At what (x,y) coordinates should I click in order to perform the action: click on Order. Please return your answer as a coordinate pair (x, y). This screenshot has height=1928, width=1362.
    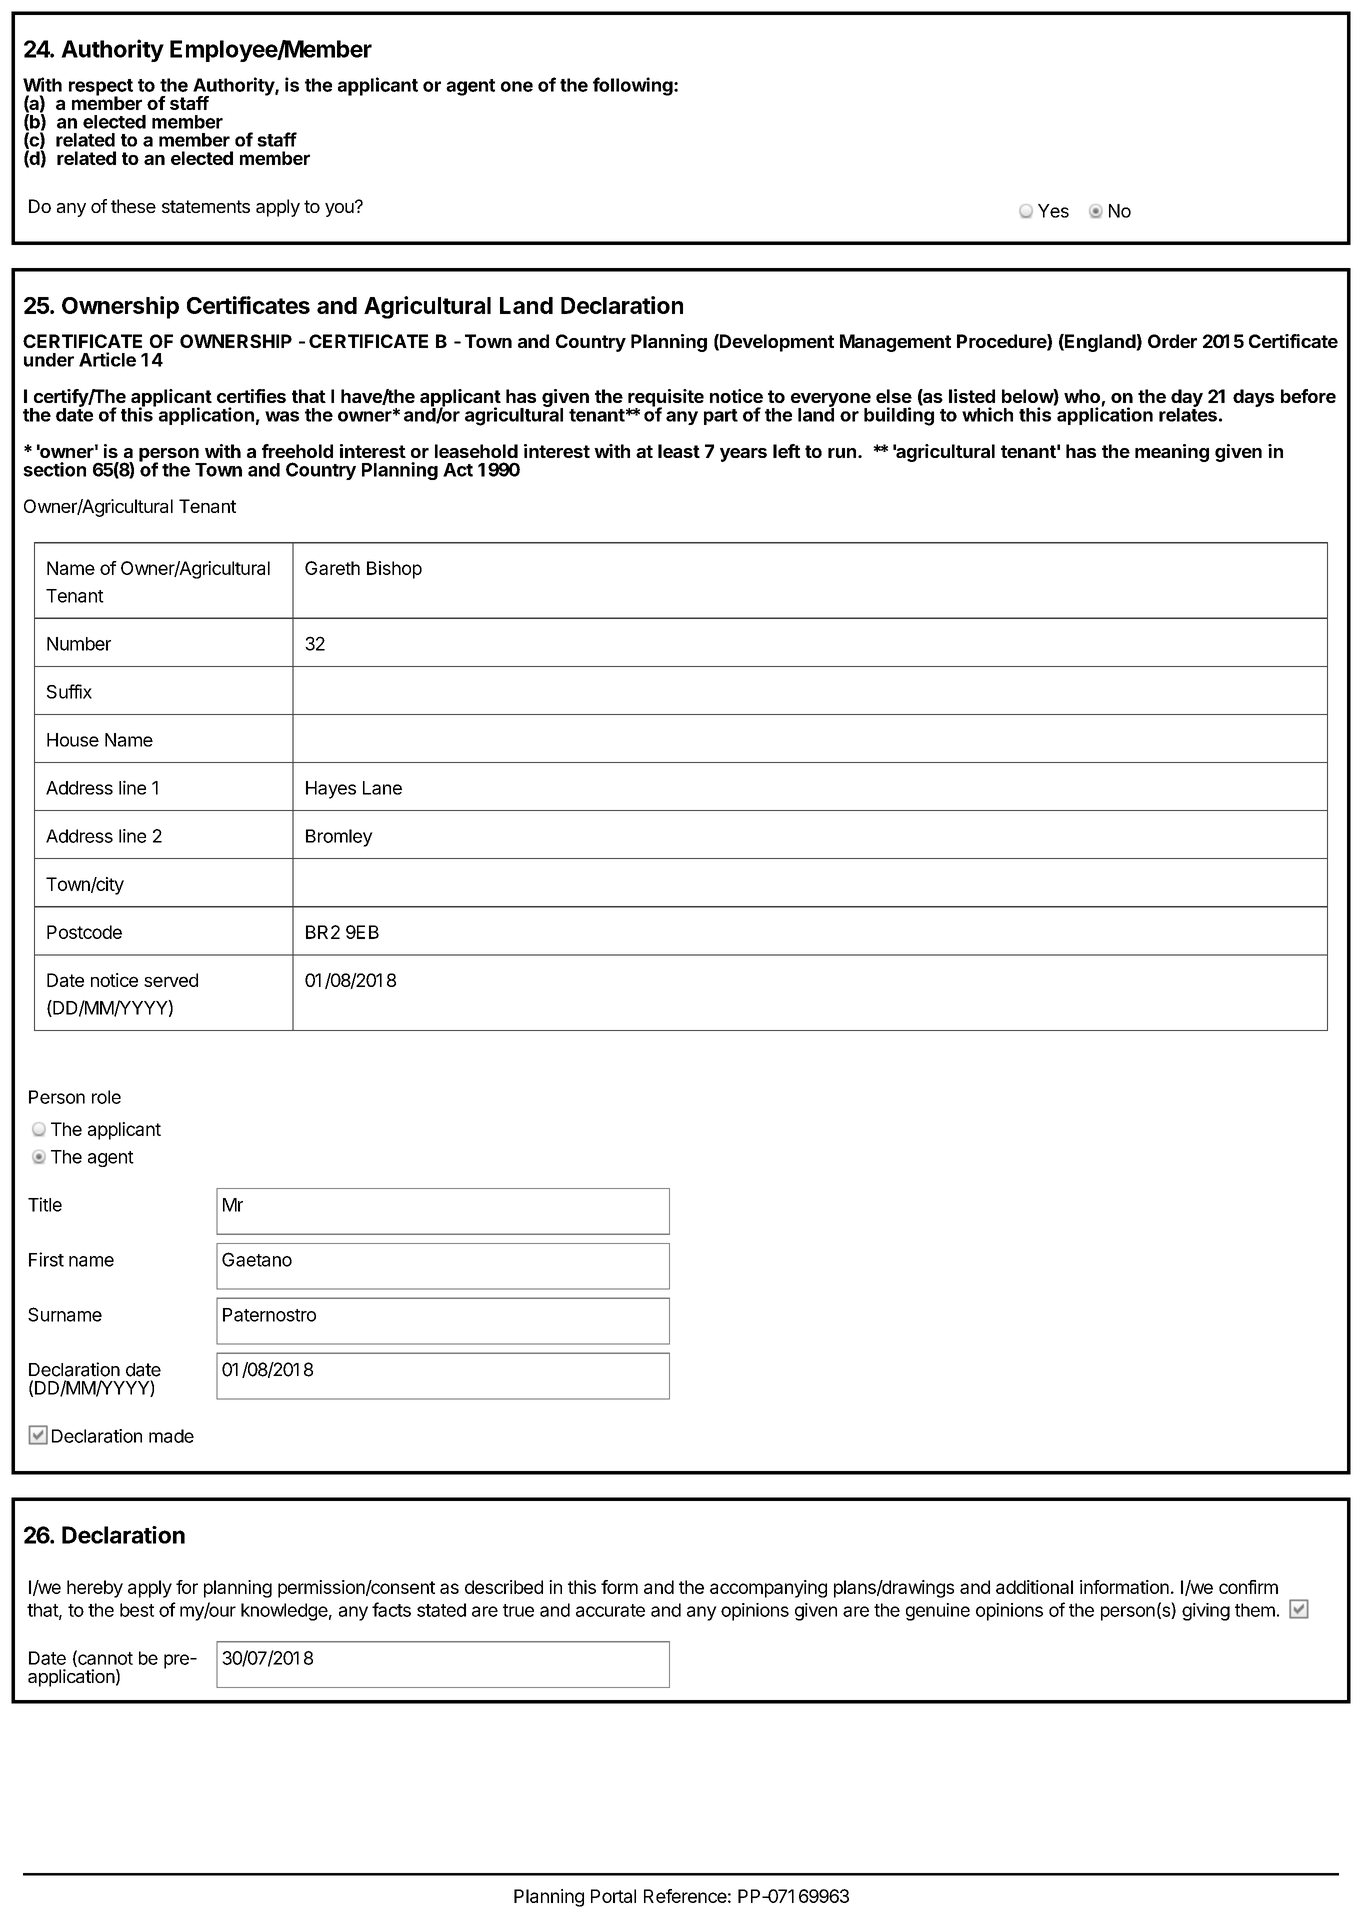
    Looking at the image, I should click on (1172, 341).
